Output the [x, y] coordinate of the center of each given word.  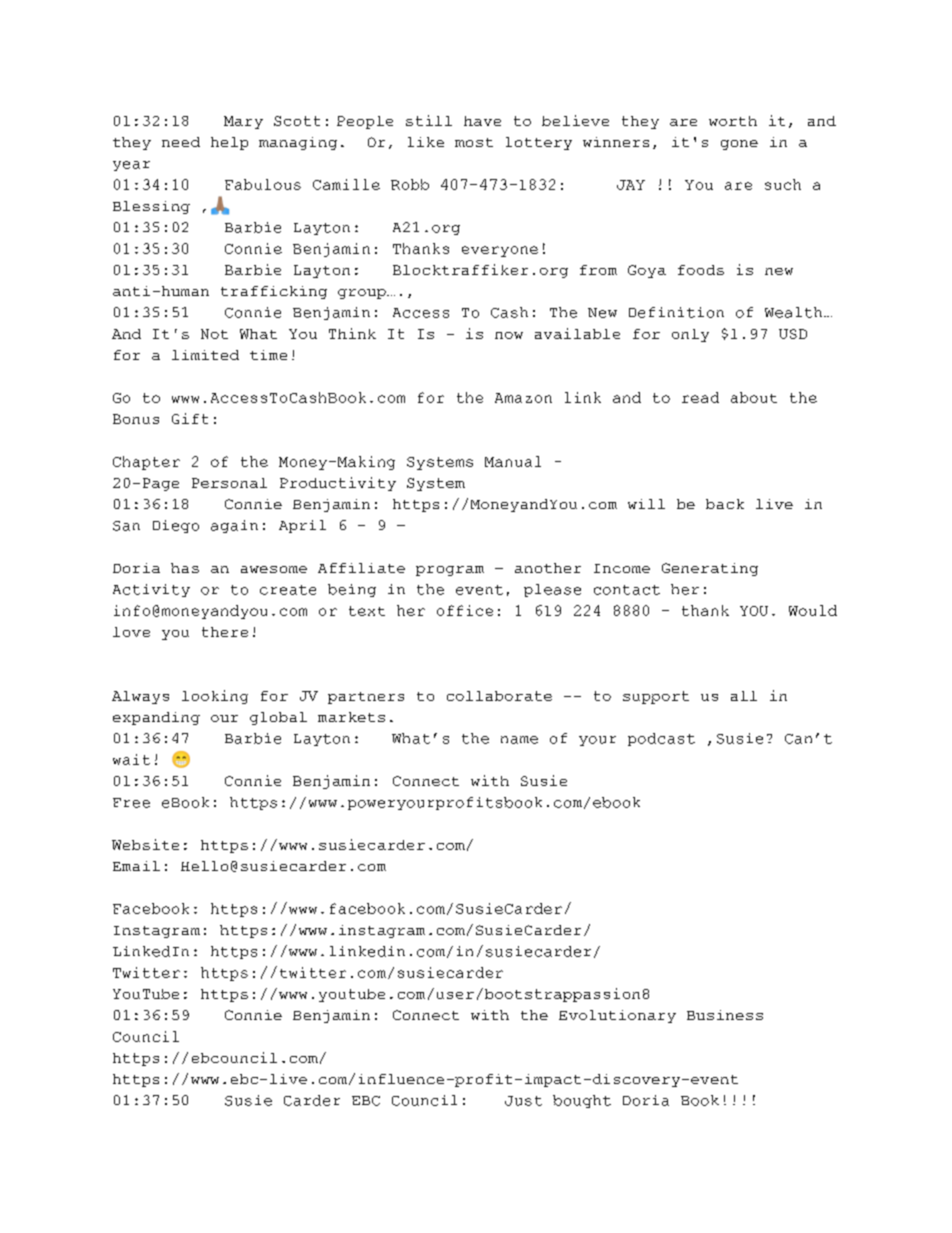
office [465, 610]
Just [523, 1101]
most [474, 142]
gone [739, 145]
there [225, 632]
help [229, 143]
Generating [710, 569]
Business [725, 1015]
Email [136, 866]
